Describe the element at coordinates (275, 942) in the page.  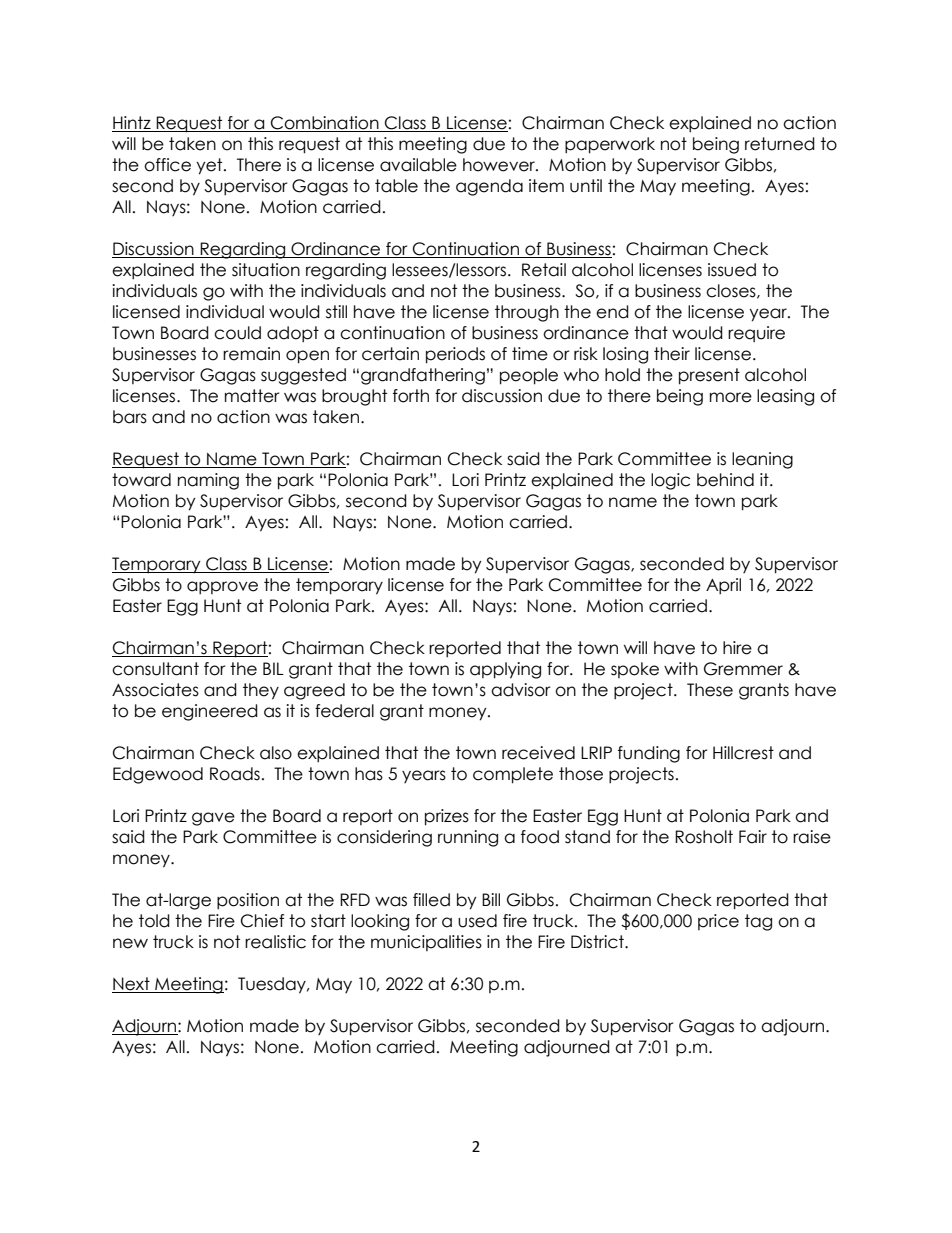
I see `realistic` at that location.
